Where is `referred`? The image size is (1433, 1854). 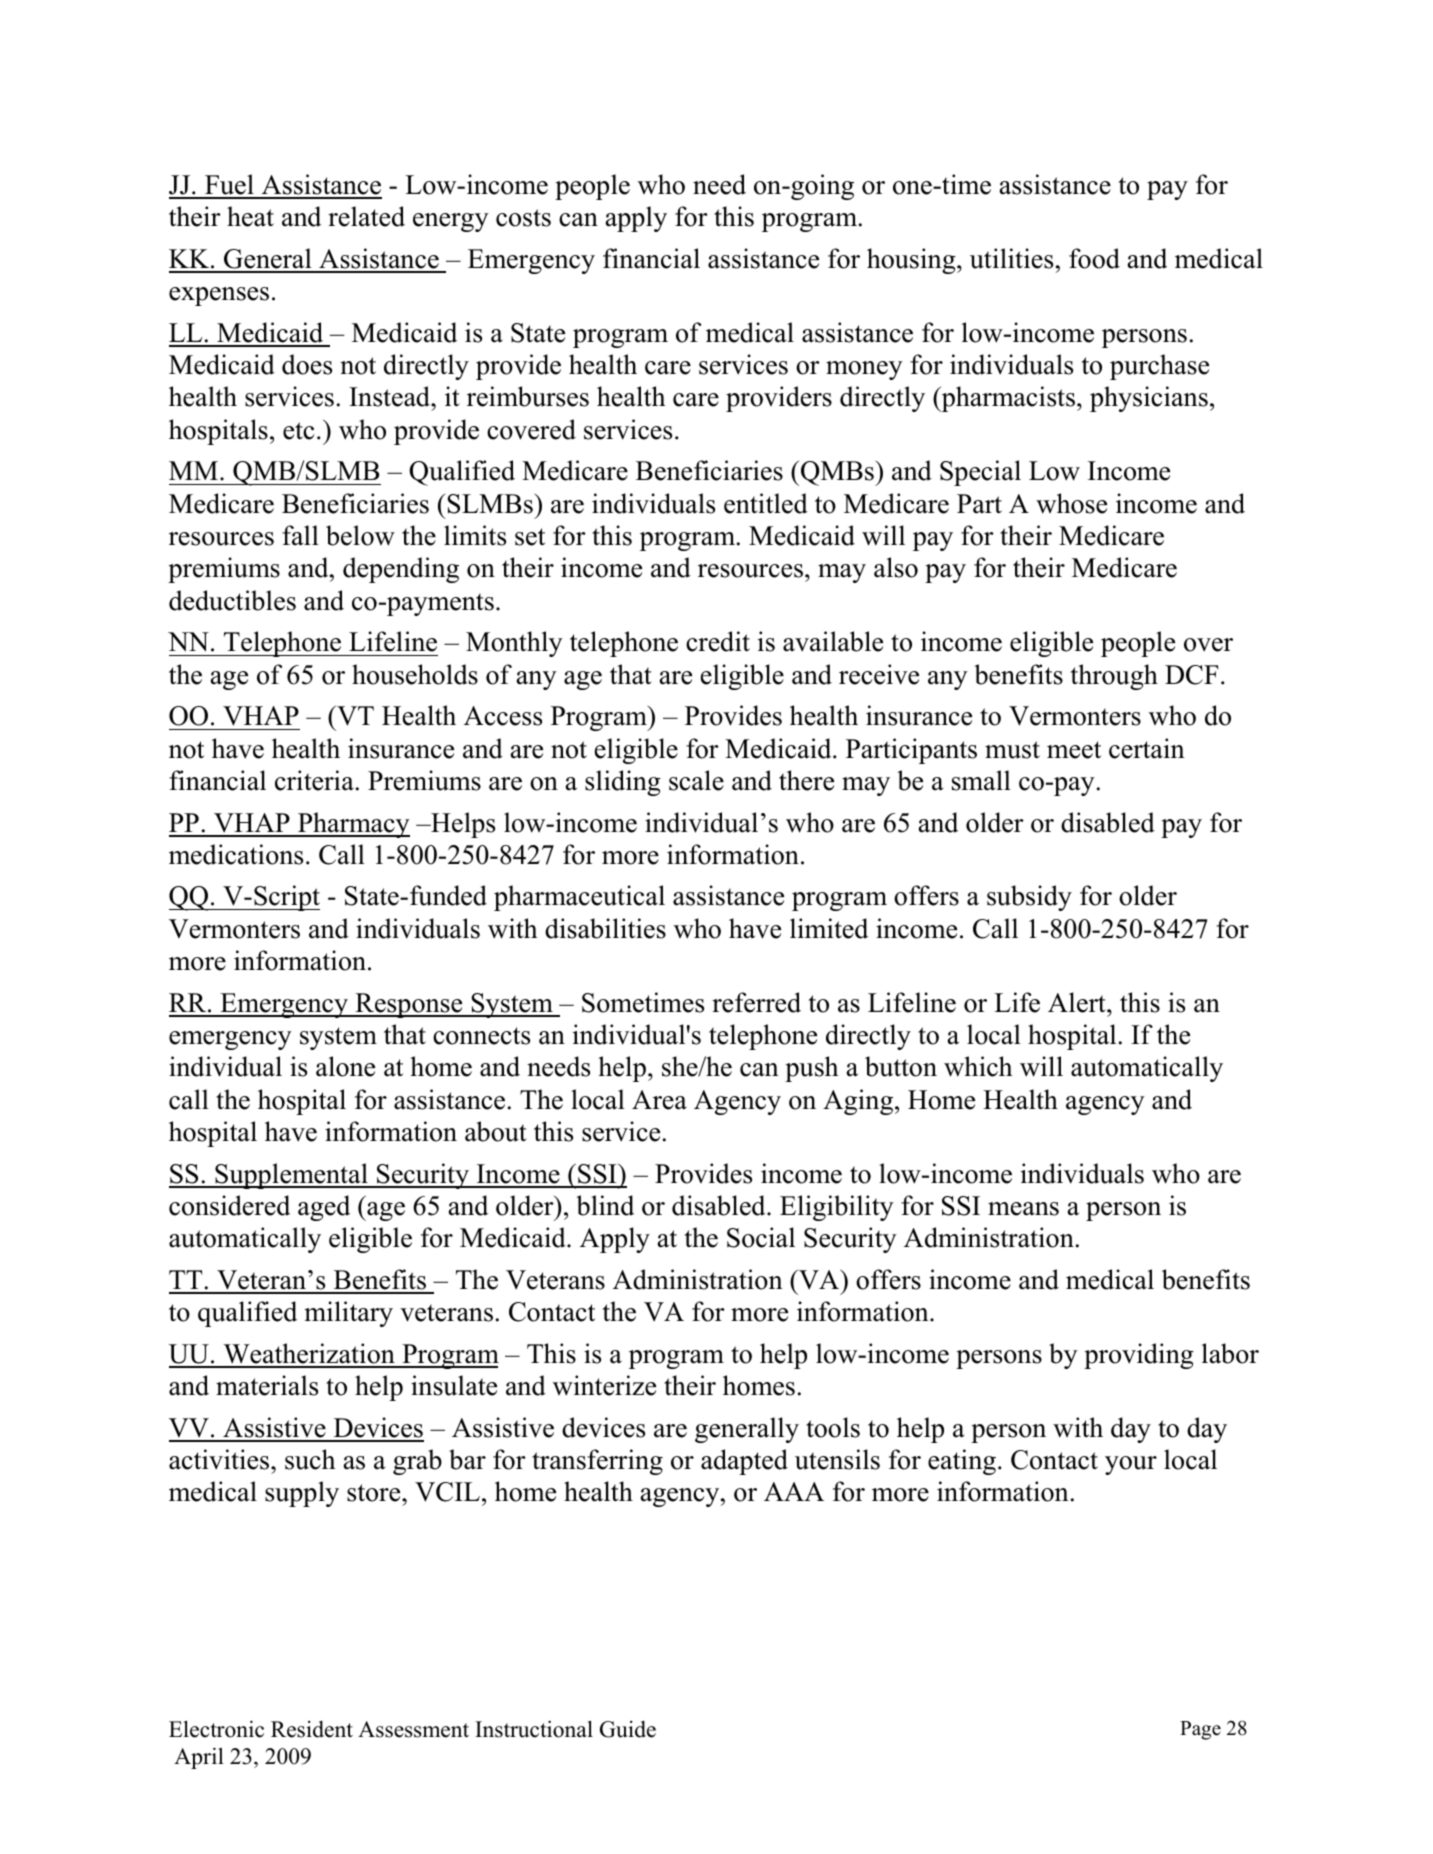 referred is located at coordinates (756, 1002).
